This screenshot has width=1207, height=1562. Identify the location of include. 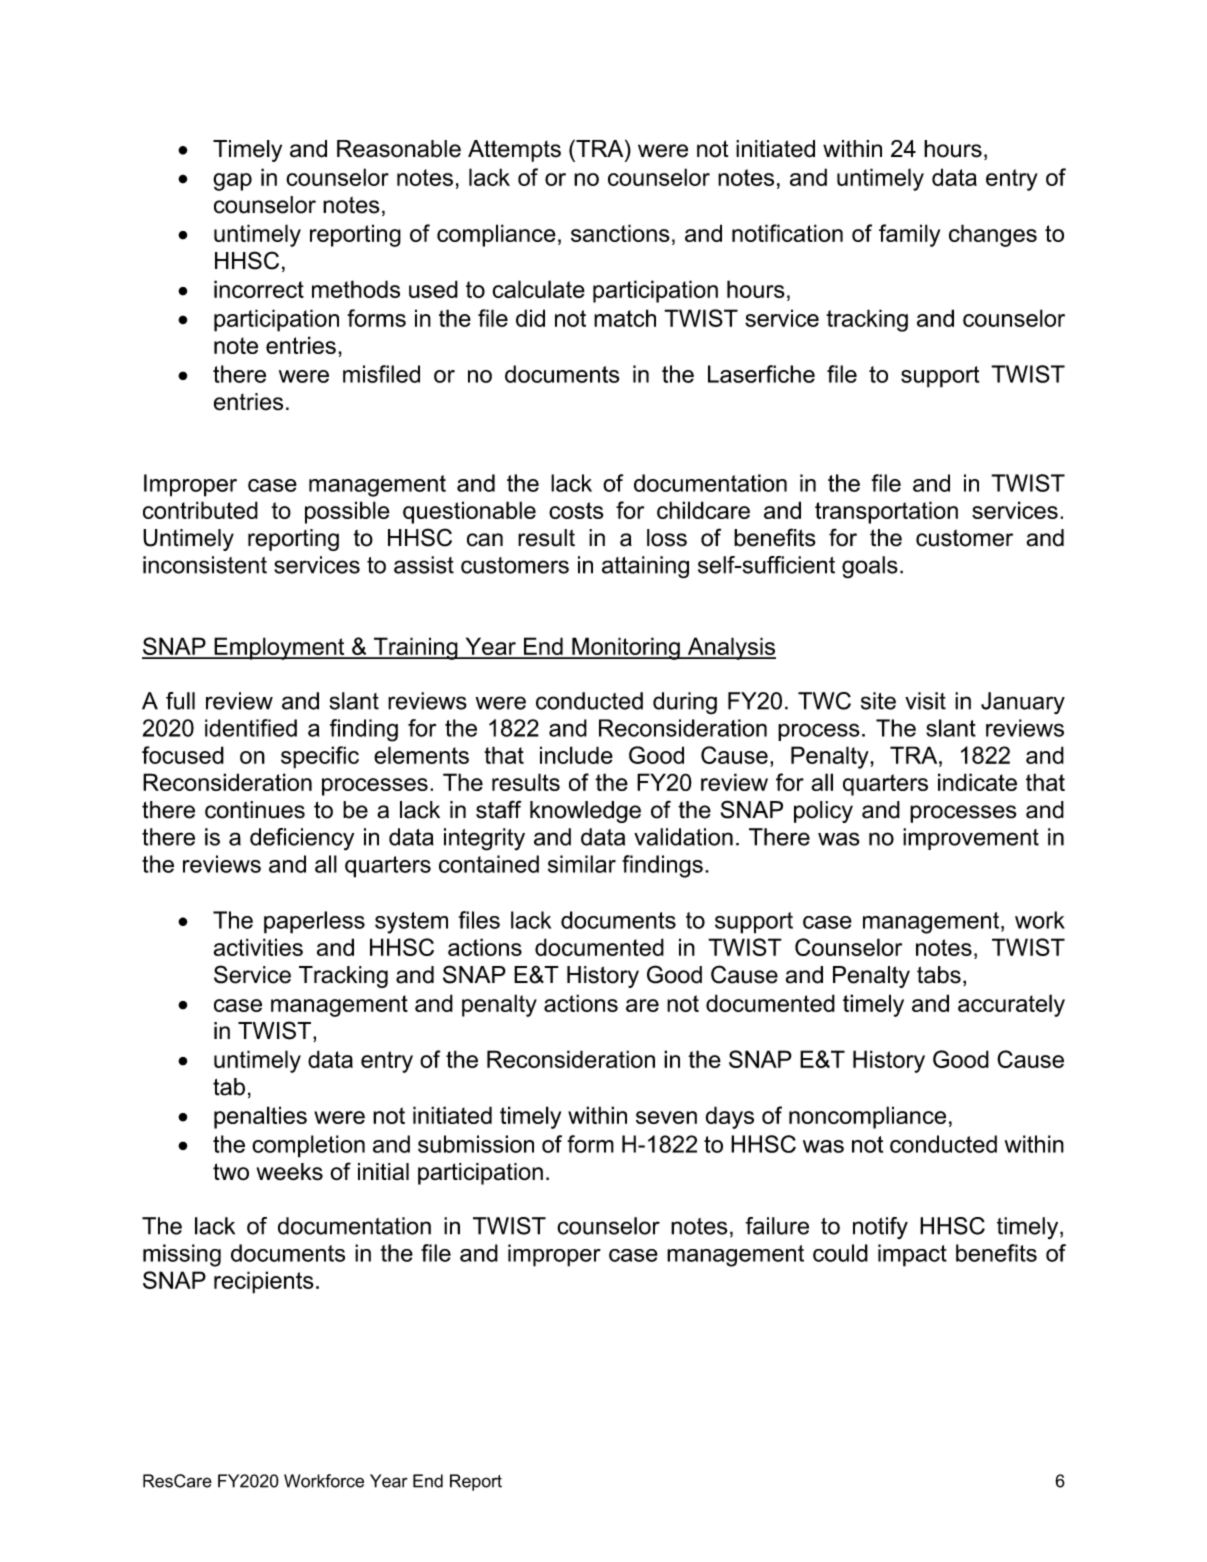
(576, 755).
